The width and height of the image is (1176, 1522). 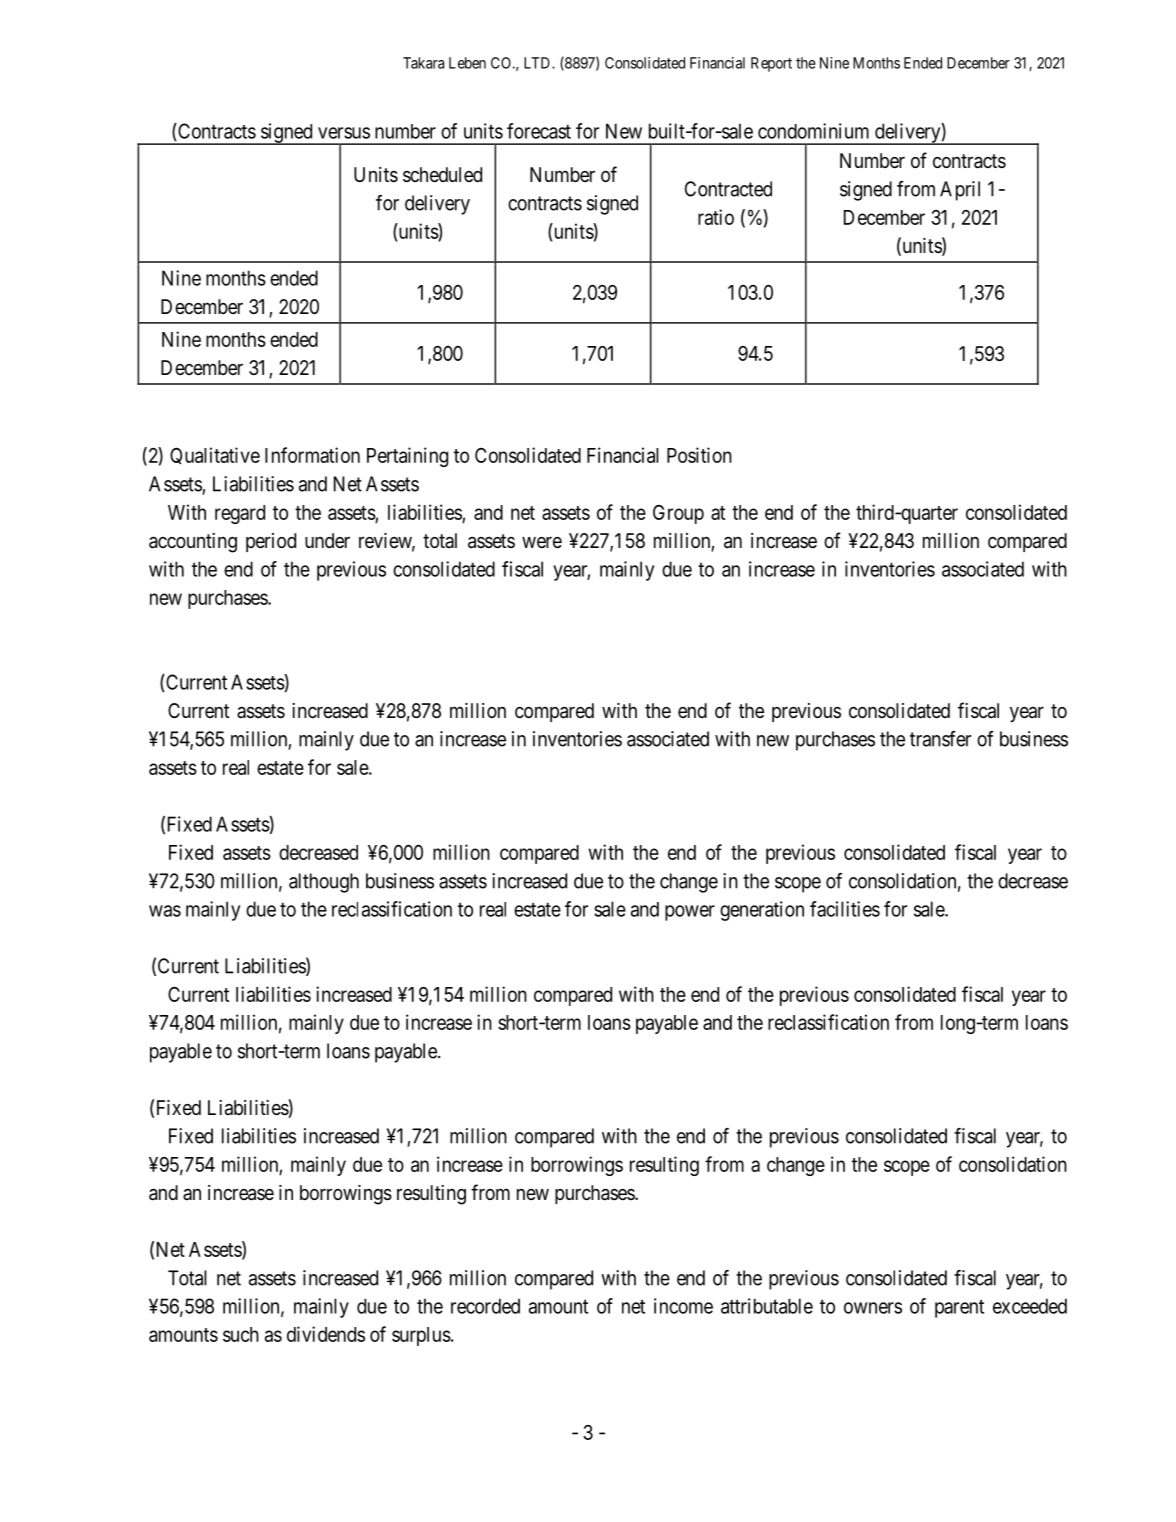 What do you see at coordinates (699, 455) in the image?
I see `Position` at bounding box center [699, 455].
